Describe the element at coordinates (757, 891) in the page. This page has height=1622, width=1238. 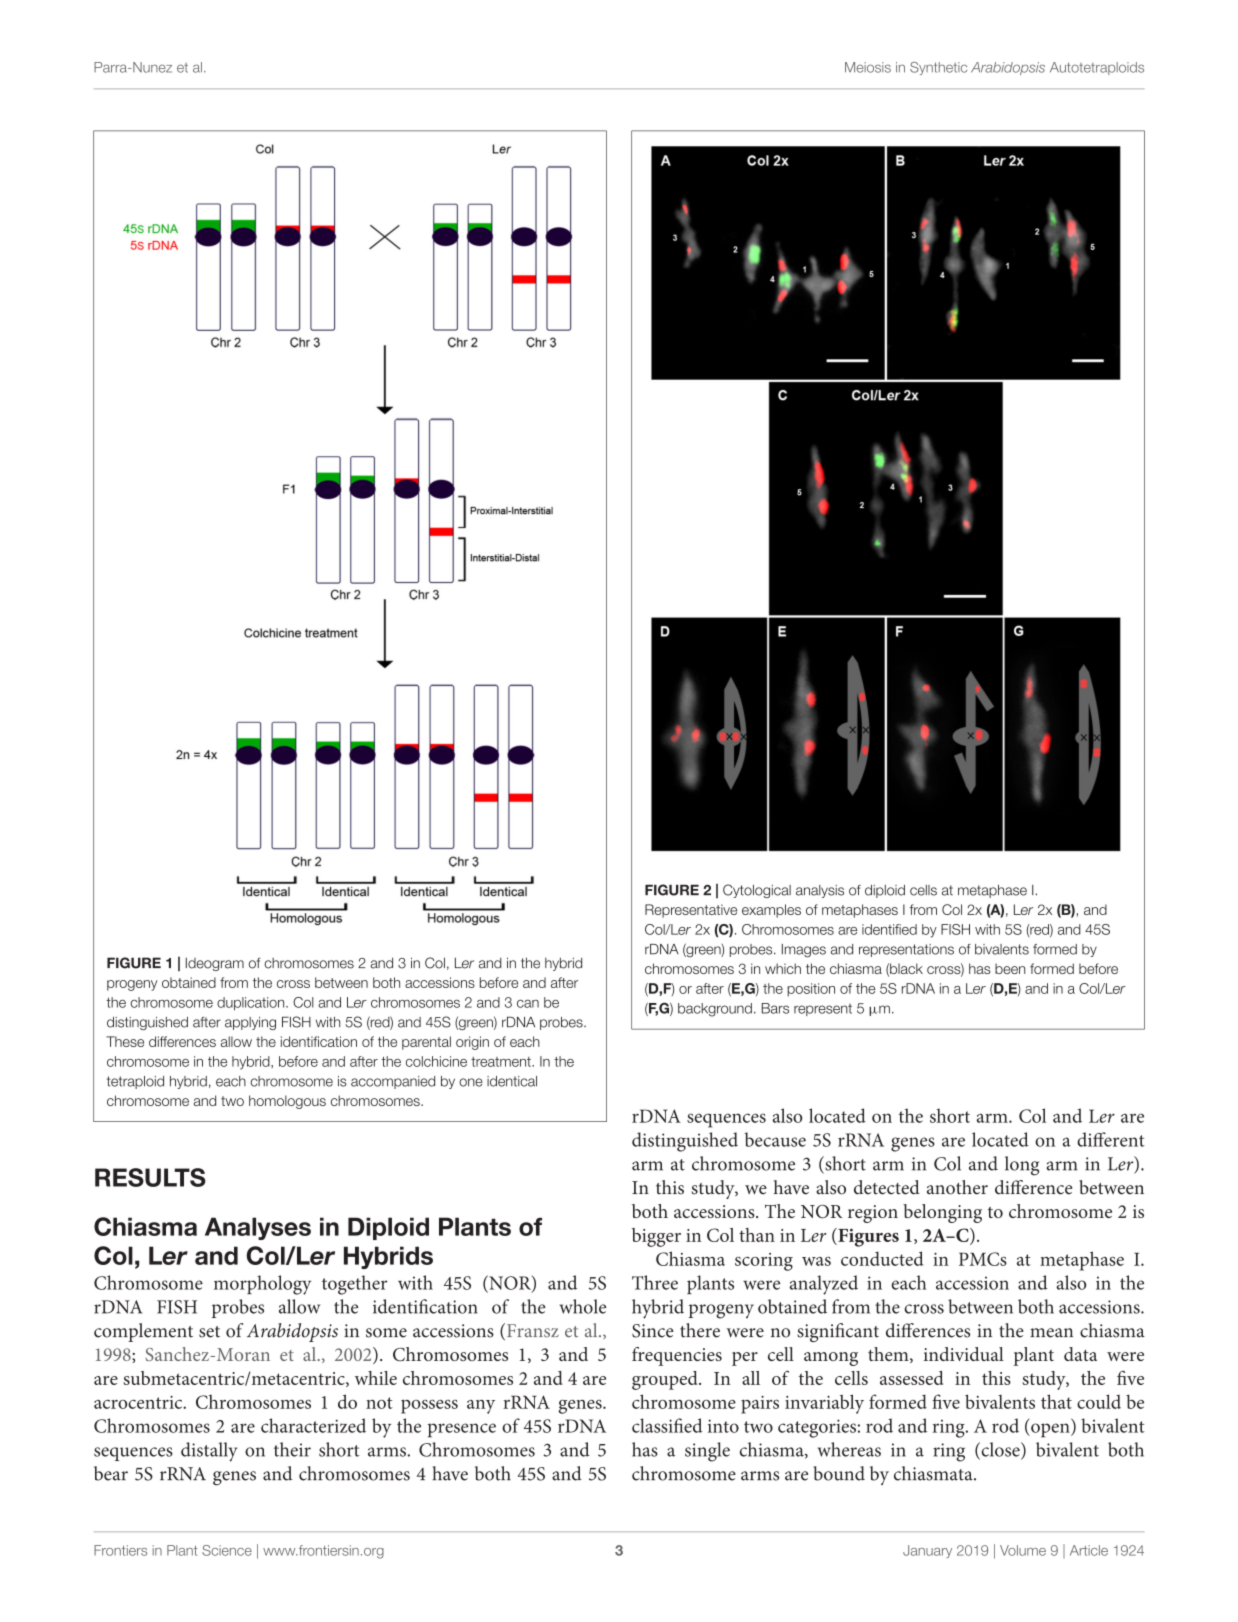
I see `Cytological` at that location.
